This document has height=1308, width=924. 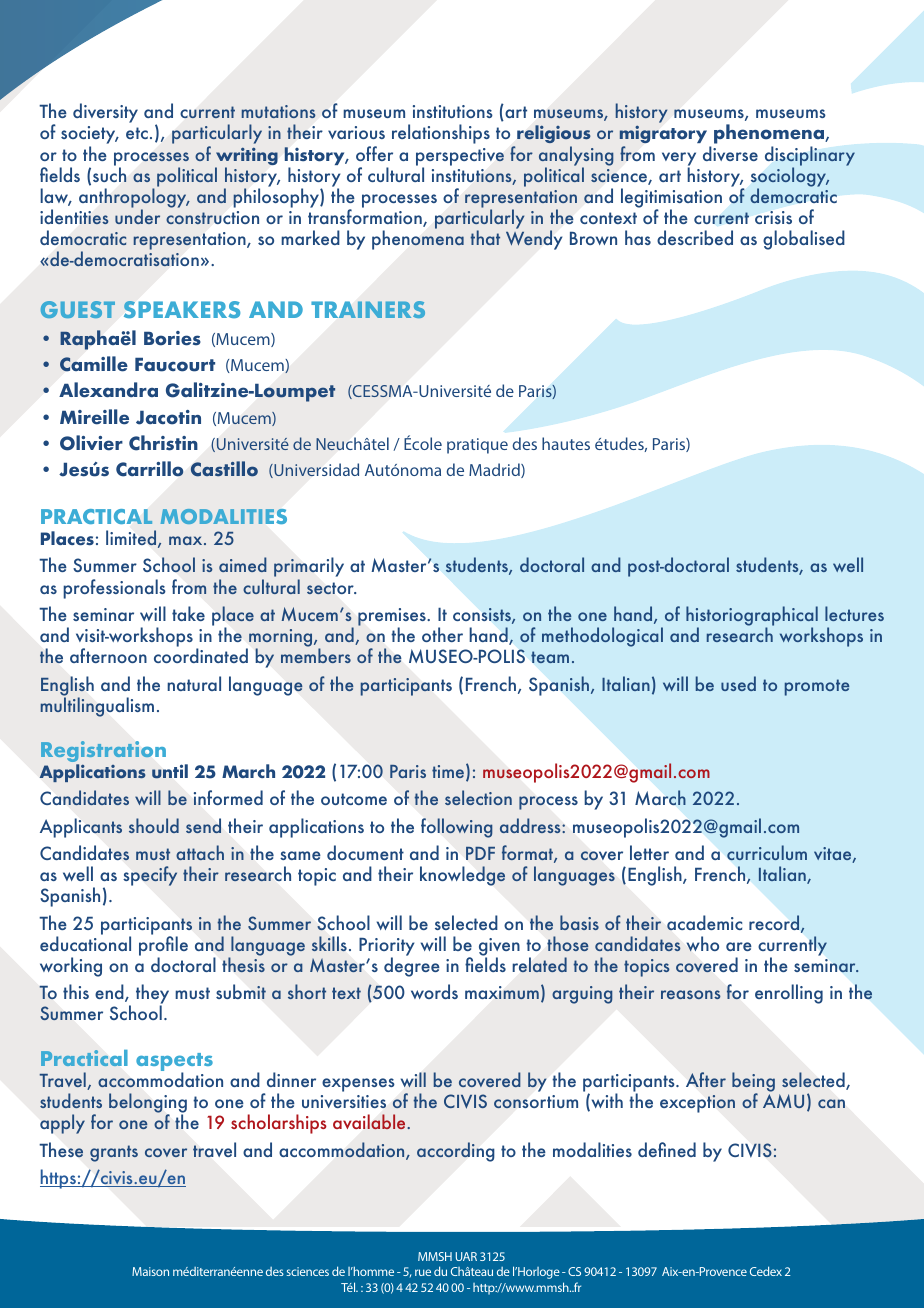 What do you see at coordinates (194, 683) in the document?
I see `natural` at bounding box center [194, 683].
